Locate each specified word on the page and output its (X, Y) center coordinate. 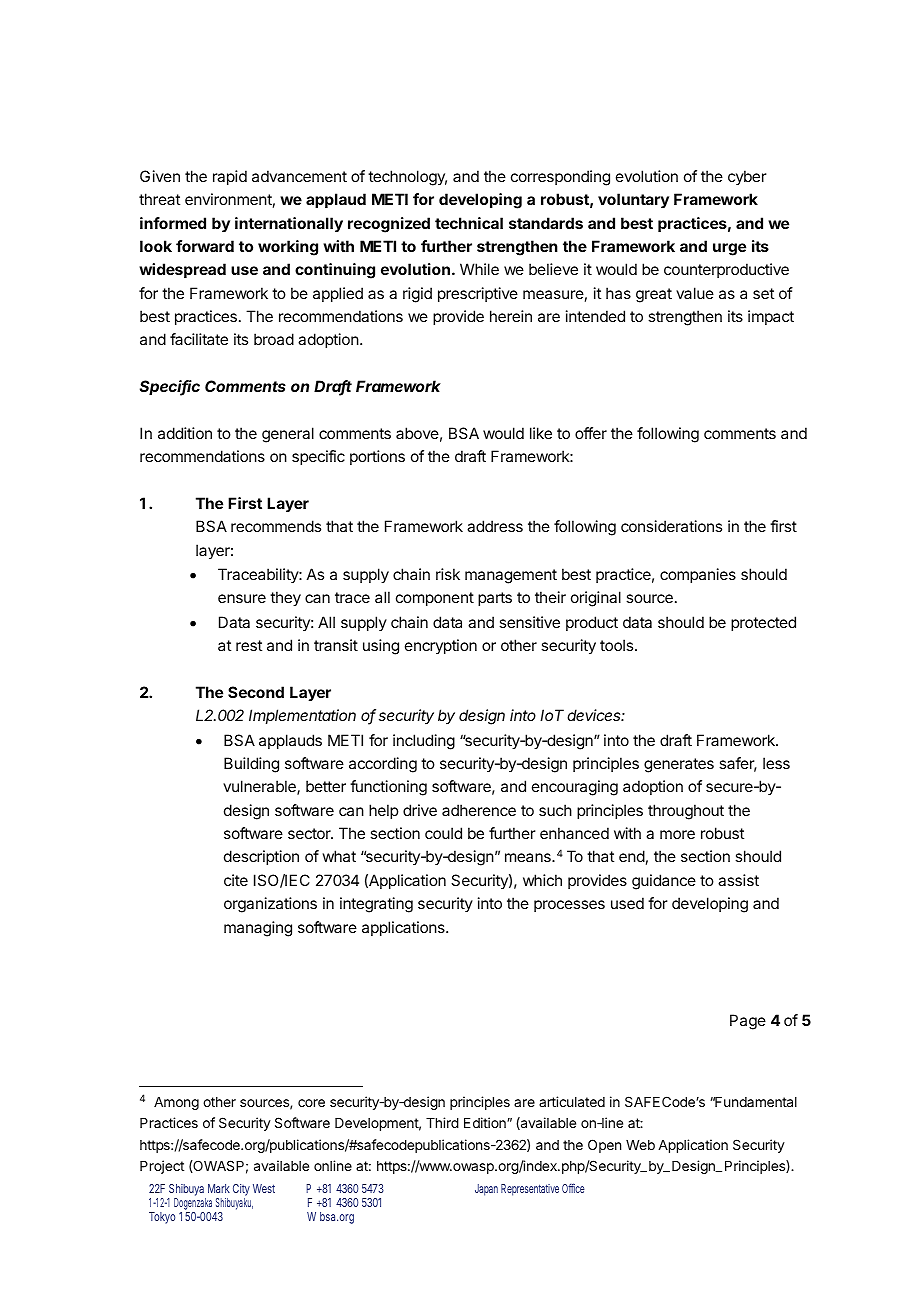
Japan (486, 1190)
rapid (230, 177)
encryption (441, 646)
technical (469, 223)
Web (640, 1145)
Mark (219, 1188)
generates (679, 765)
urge (729, 249)
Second (256, 692)
